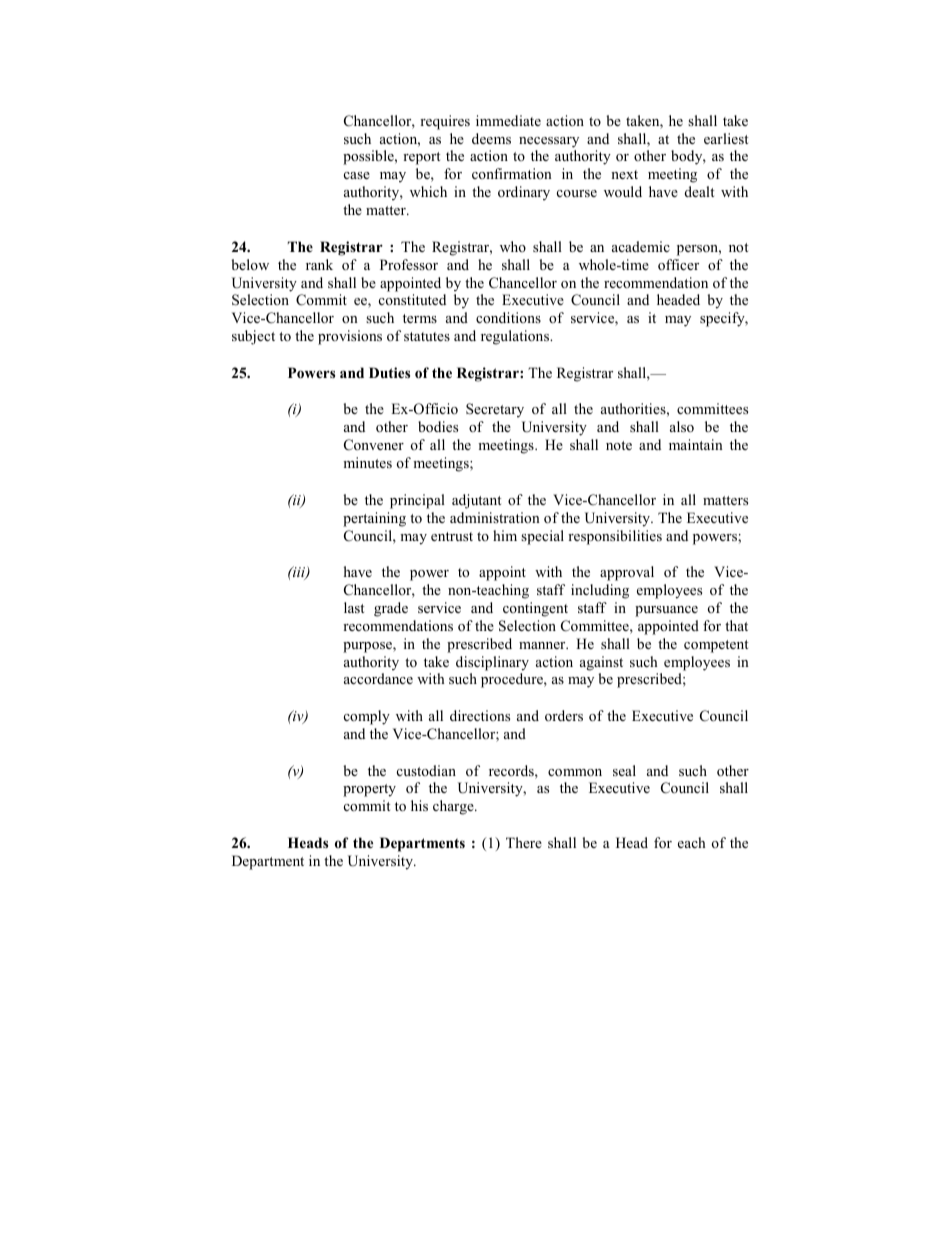 This image has width=952, height=1233. I want to click on accordance, so click(378, 678).
